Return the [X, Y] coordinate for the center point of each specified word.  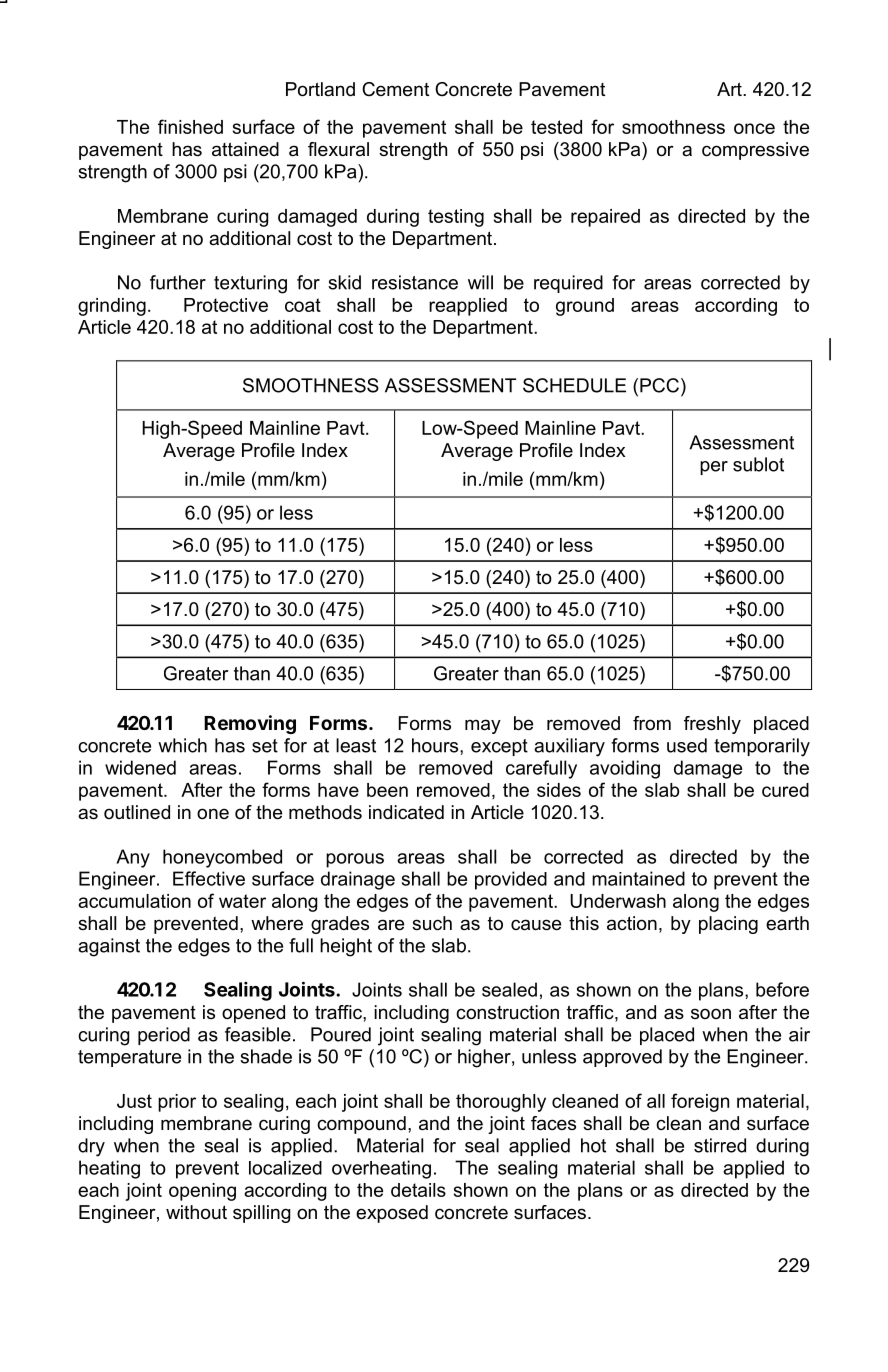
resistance [415, 282]
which [182, 745]
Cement [395, 89]
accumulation [134, 901]
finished [190, 126]
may [483, 726]
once [754, 128]
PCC [659, 385]
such [432, 923]
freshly [712, 725]
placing [728, 925]
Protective [226, 305]
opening [202, 1192]
